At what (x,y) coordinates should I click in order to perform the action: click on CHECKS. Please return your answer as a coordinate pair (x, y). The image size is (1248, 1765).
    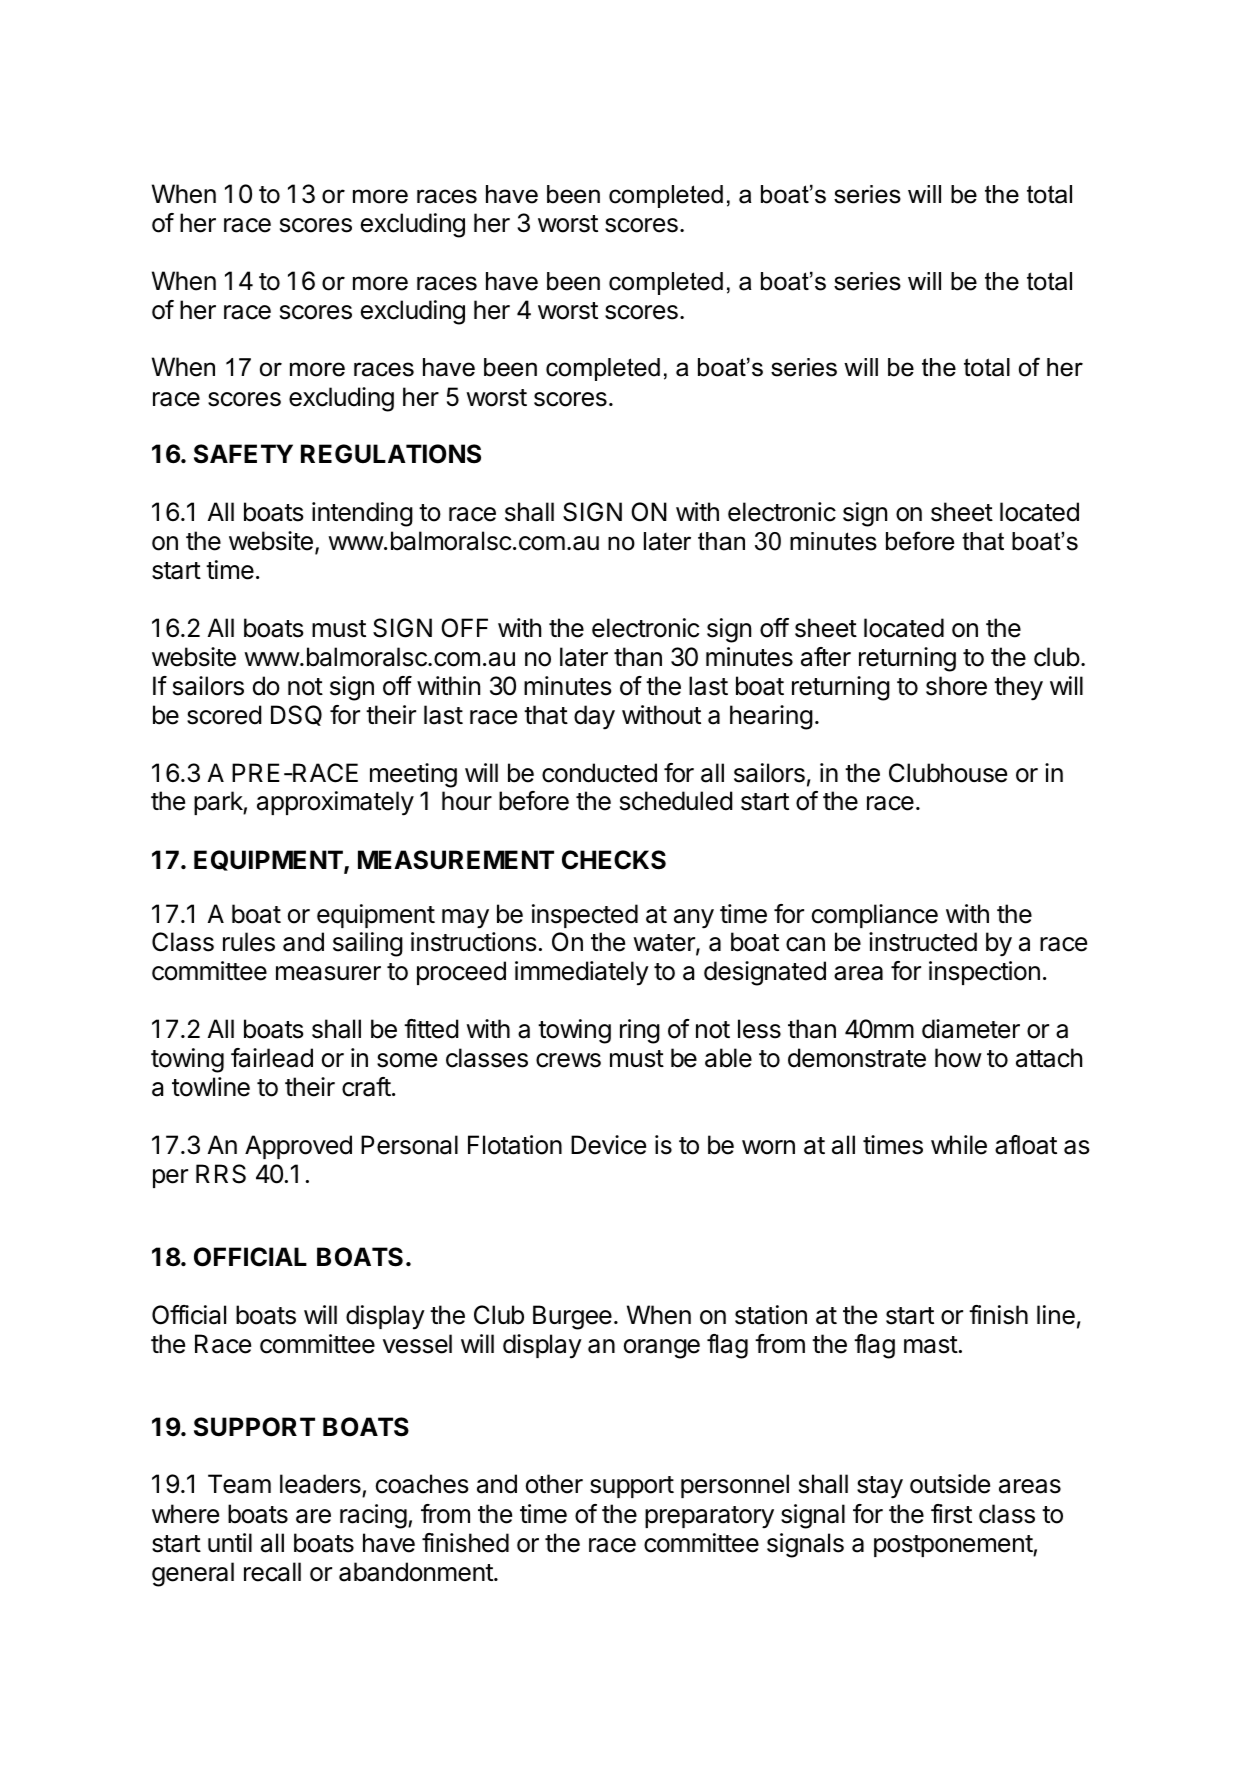
    Looking at the image, I should click on (614, 860).
